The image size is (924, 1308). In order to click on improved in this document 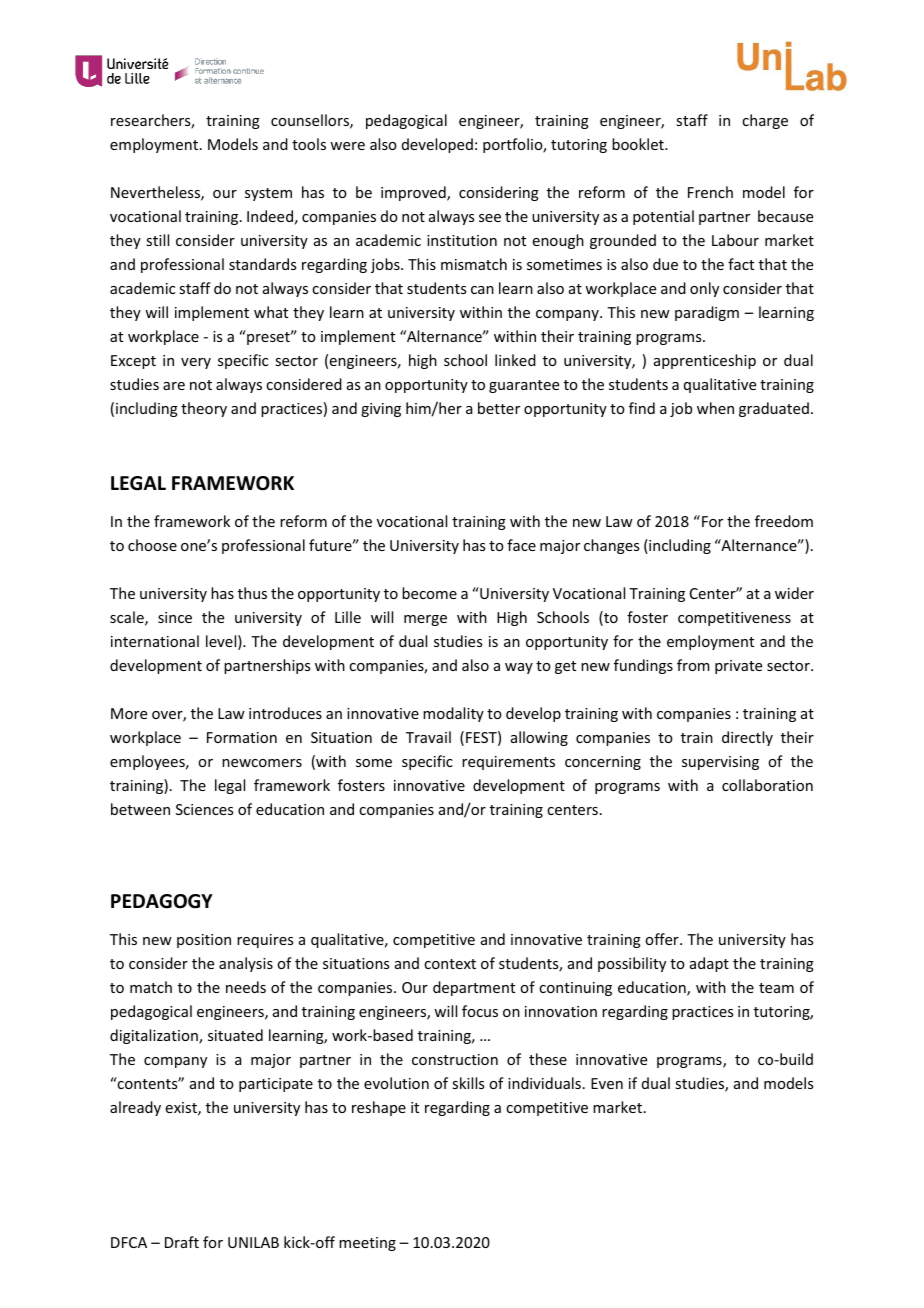, I will do `click(414, 193)`.
